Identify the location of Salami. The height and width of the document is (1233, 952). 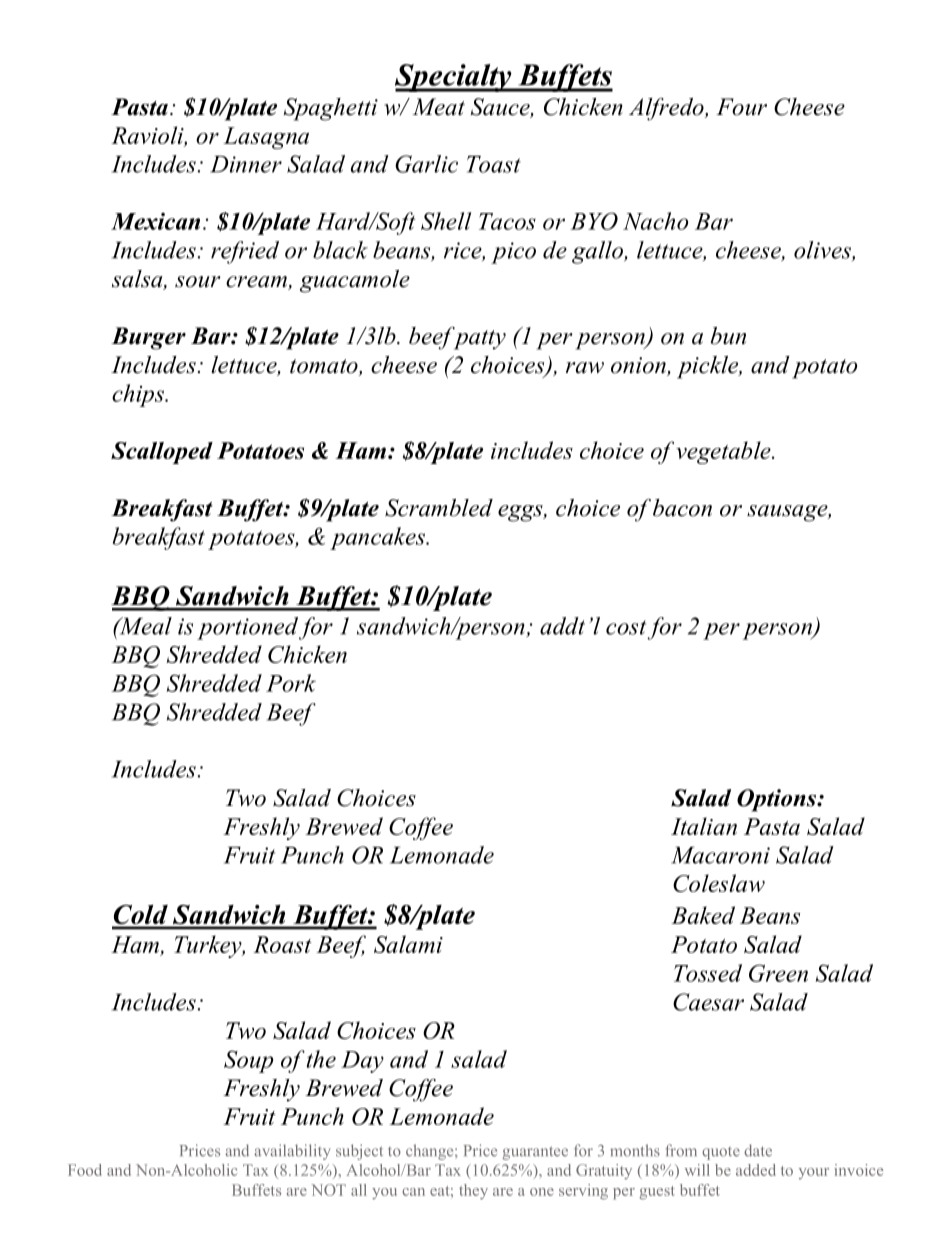
(408, 944).
